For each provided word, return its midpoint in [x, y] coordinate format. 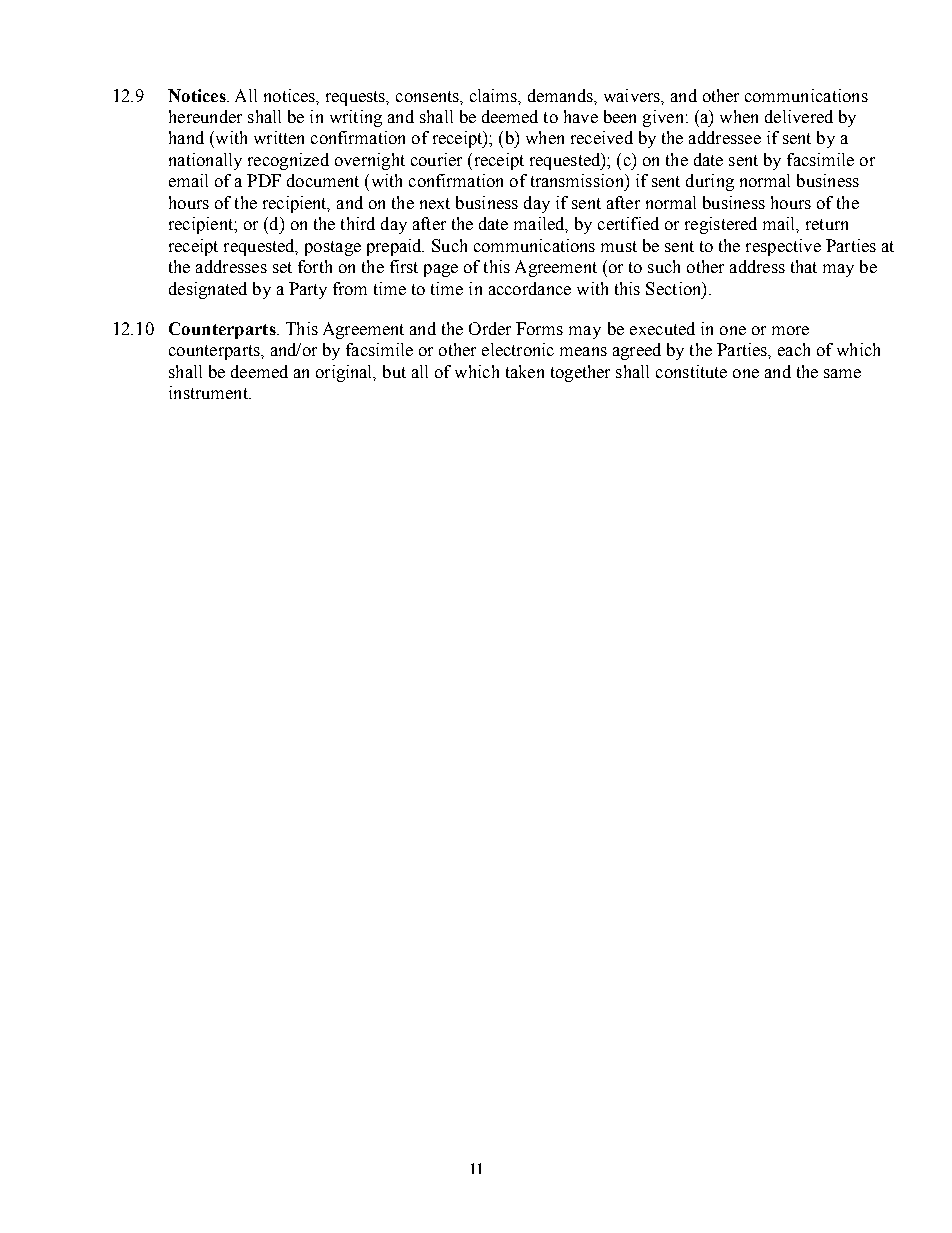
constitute [691, 371]
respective [783, 247]
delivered [799, 116]
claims [494, 95]
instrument [209, 392]
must [619, 246]
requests [357, 98]
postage [333, 248]
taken [525, 371]
